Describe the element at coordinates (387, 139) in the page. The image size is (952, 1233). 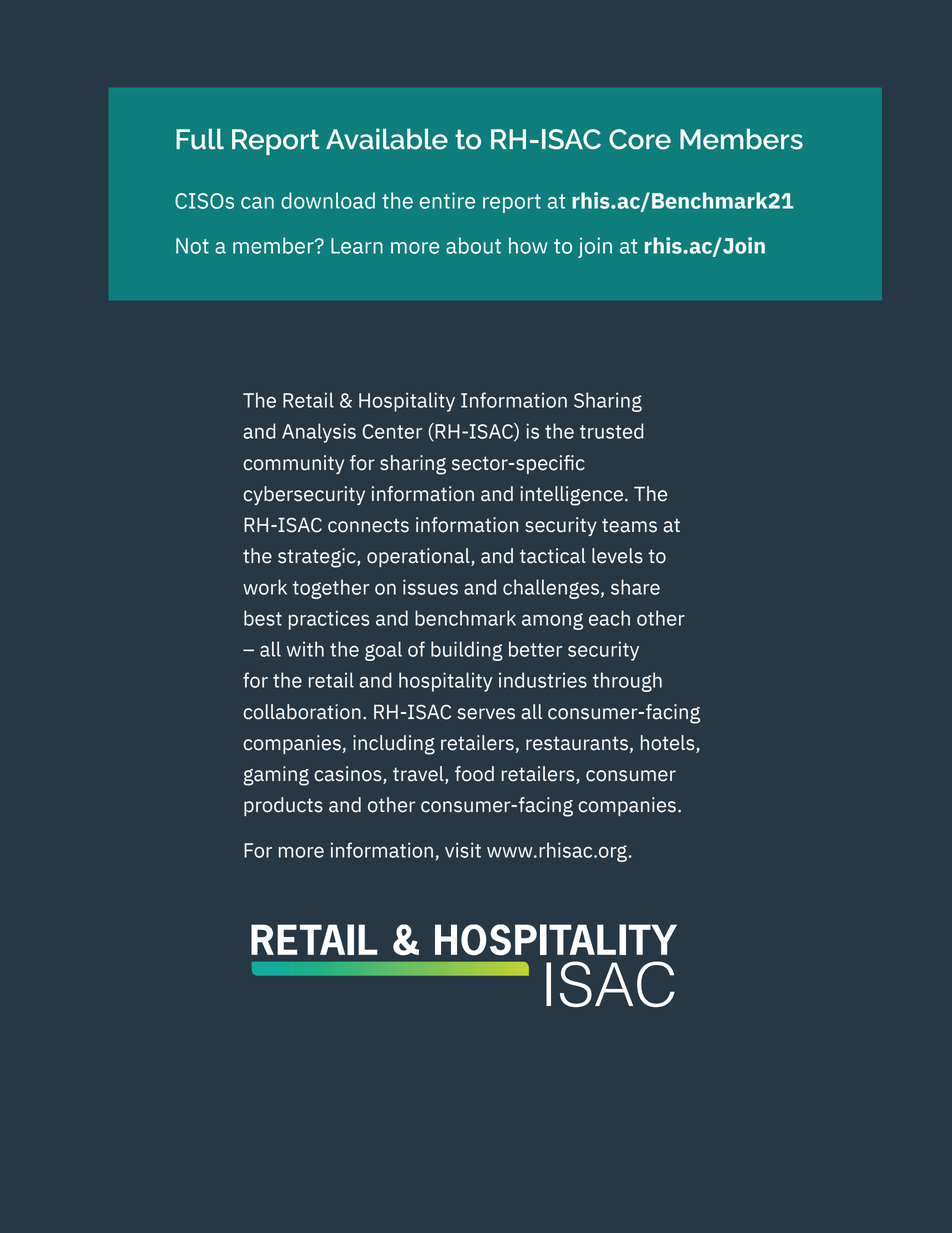
I see `Available` at that location.
